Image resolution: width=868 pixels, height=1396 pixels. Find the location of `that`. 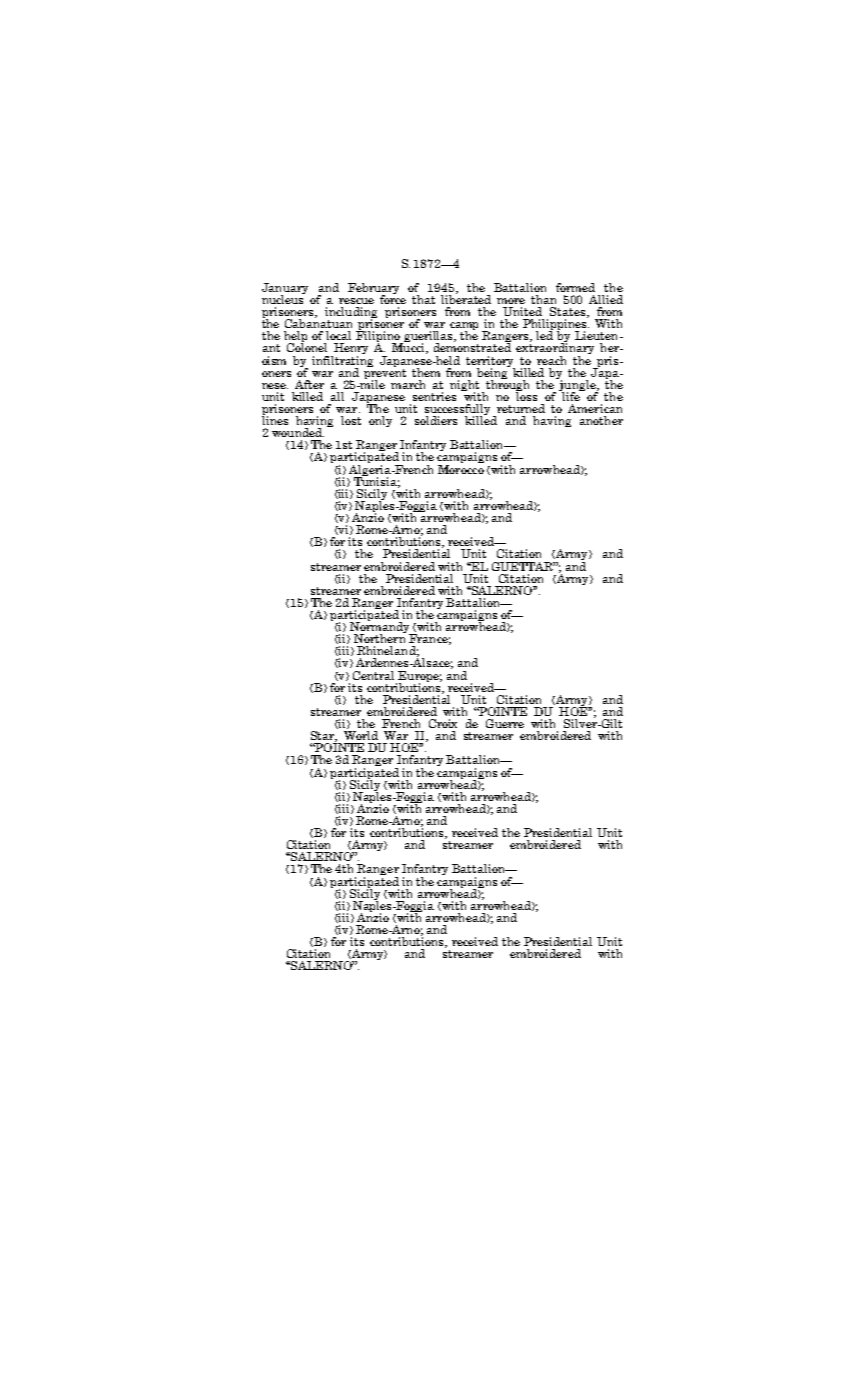

that is located at coordinates (423, 299).
